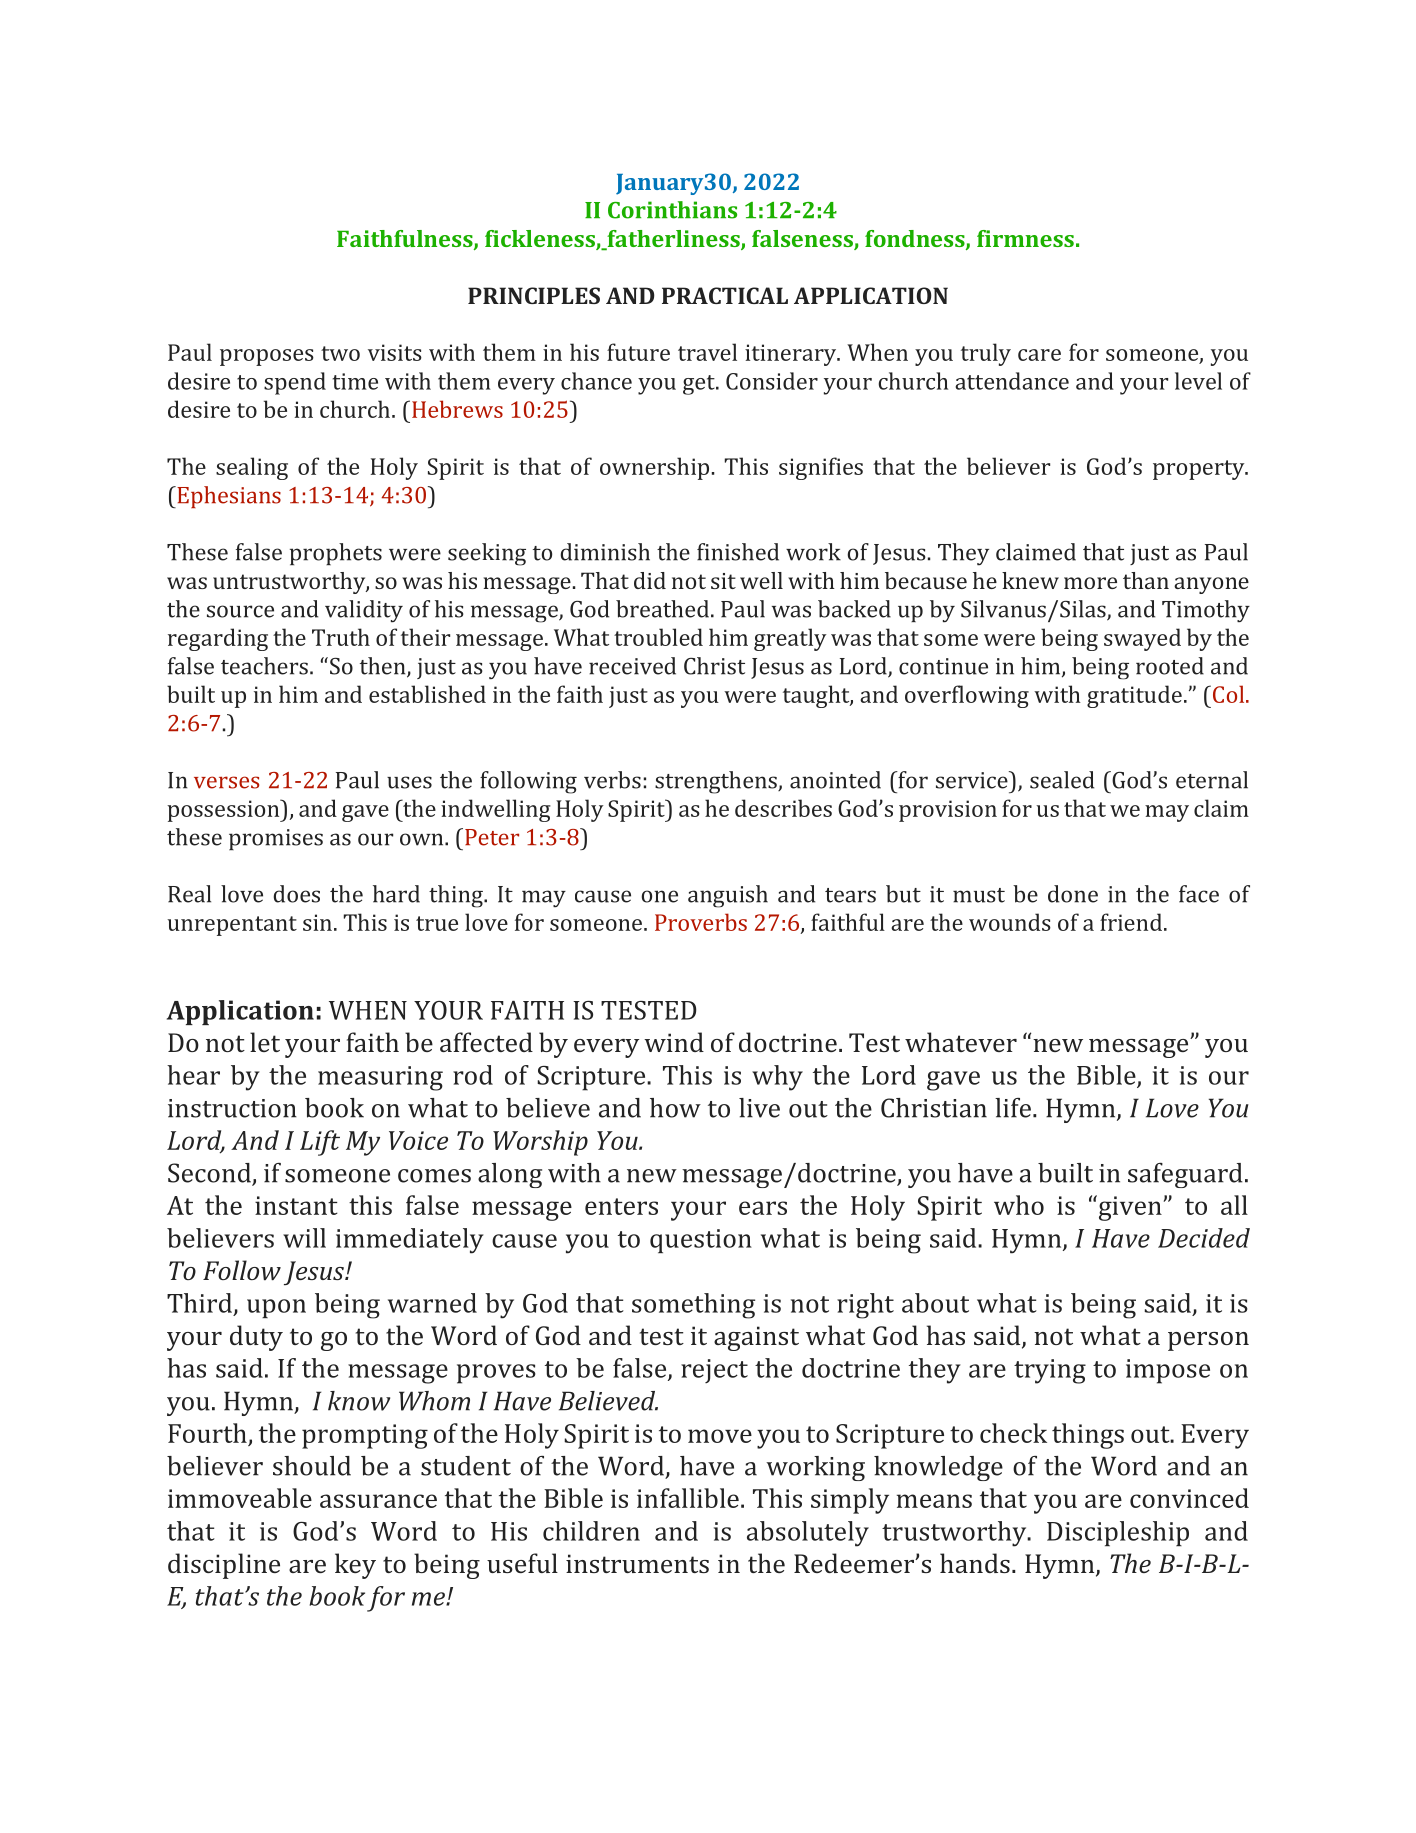 The image size is (1416, 1833). I want to click on firmness, so click(1025, 238).
